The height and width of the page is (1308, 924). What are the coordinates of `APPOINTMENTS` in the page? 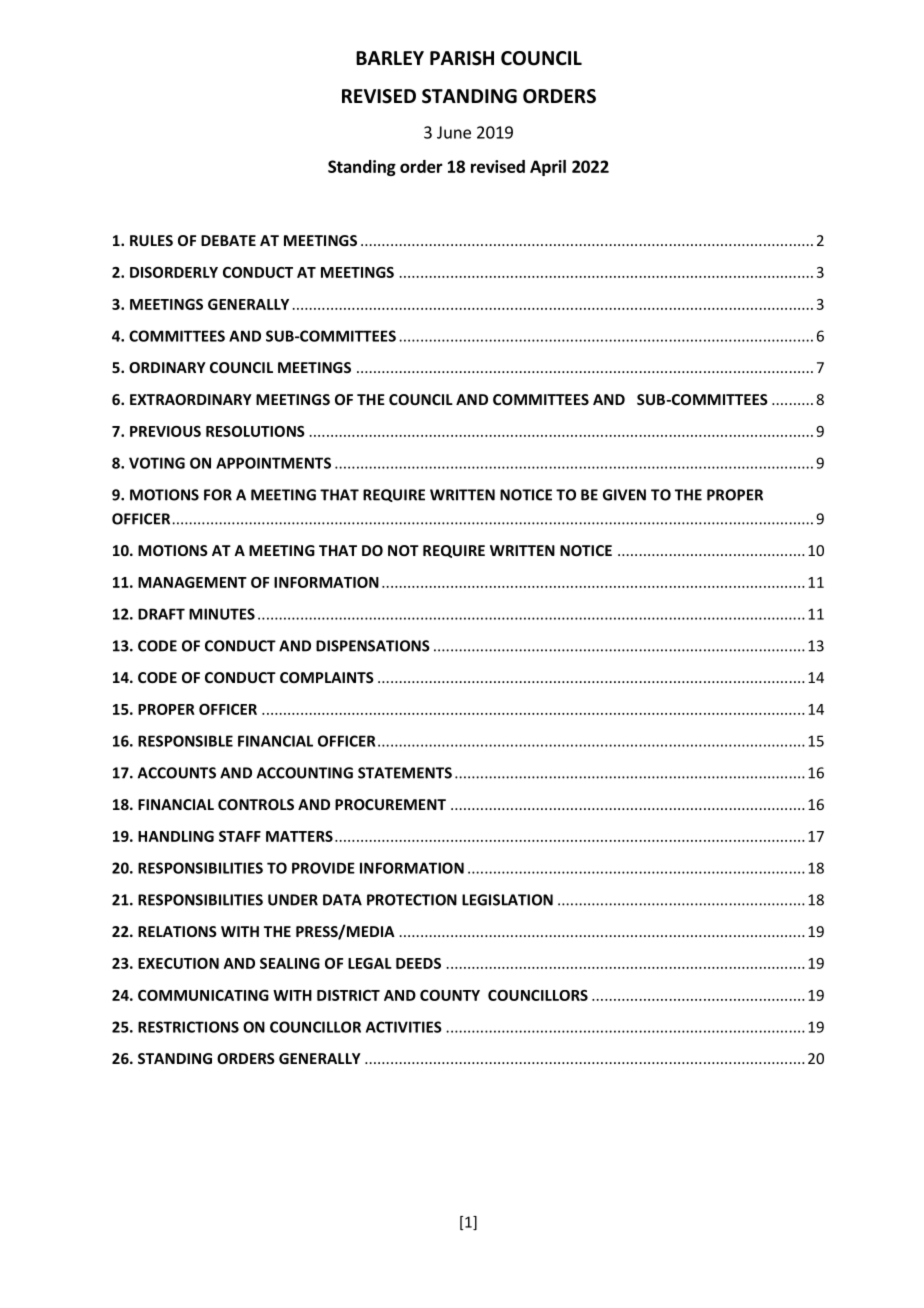 It's located at (273, 463).
